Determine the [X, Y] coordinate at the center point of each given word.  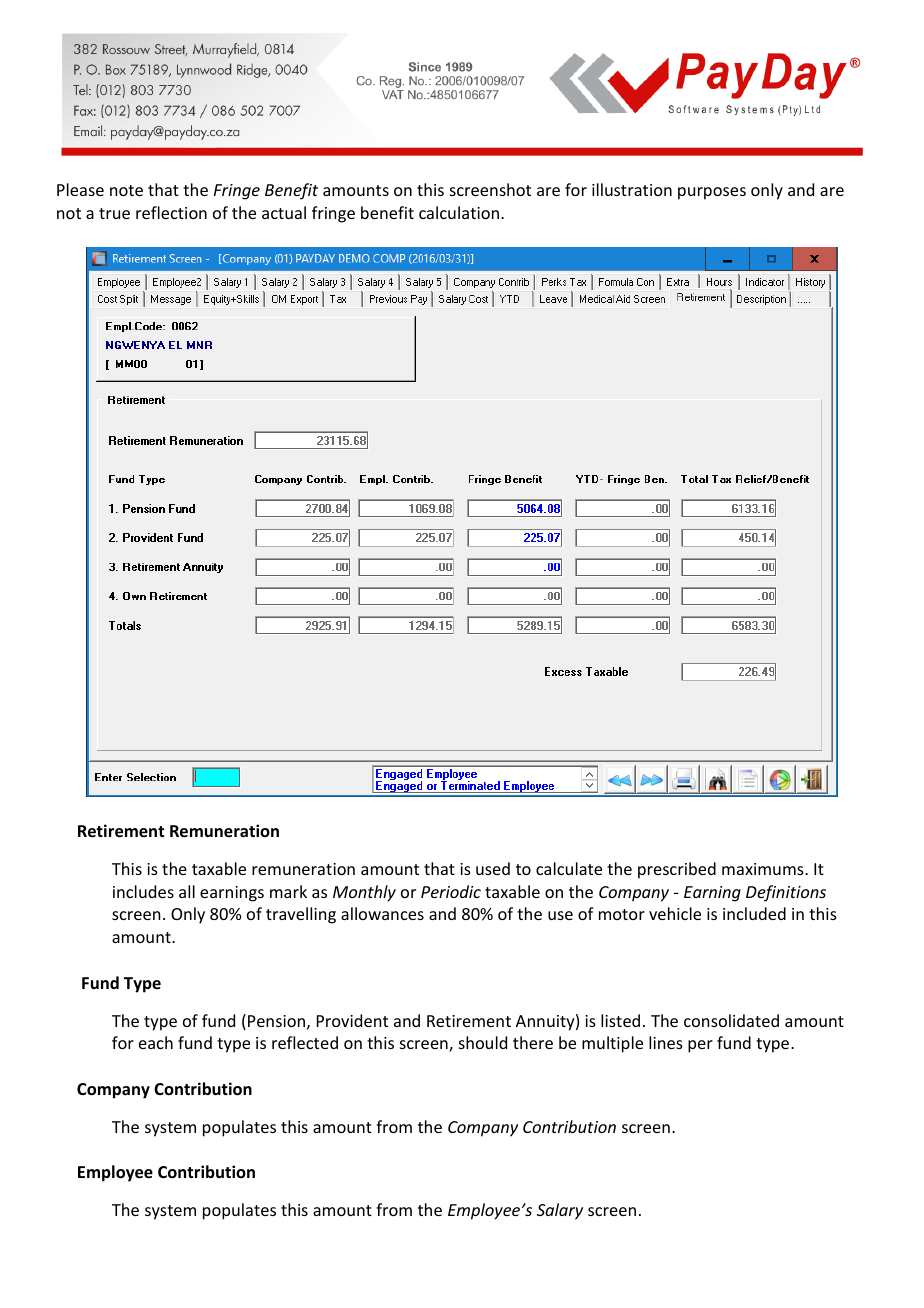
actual [284, 212]
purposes [712, 193]
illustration [632, 189]
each [156, 1042]
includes [143, 891]
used [493, 868]
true [114, 213]
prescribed [677, 870]
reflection [171, 212]
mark [288, 891]
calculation [459, 212]
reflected [305, 1042]
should [483, 1042]
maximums [764, 869]
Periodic [451, 891]
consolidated [731, 1020]
